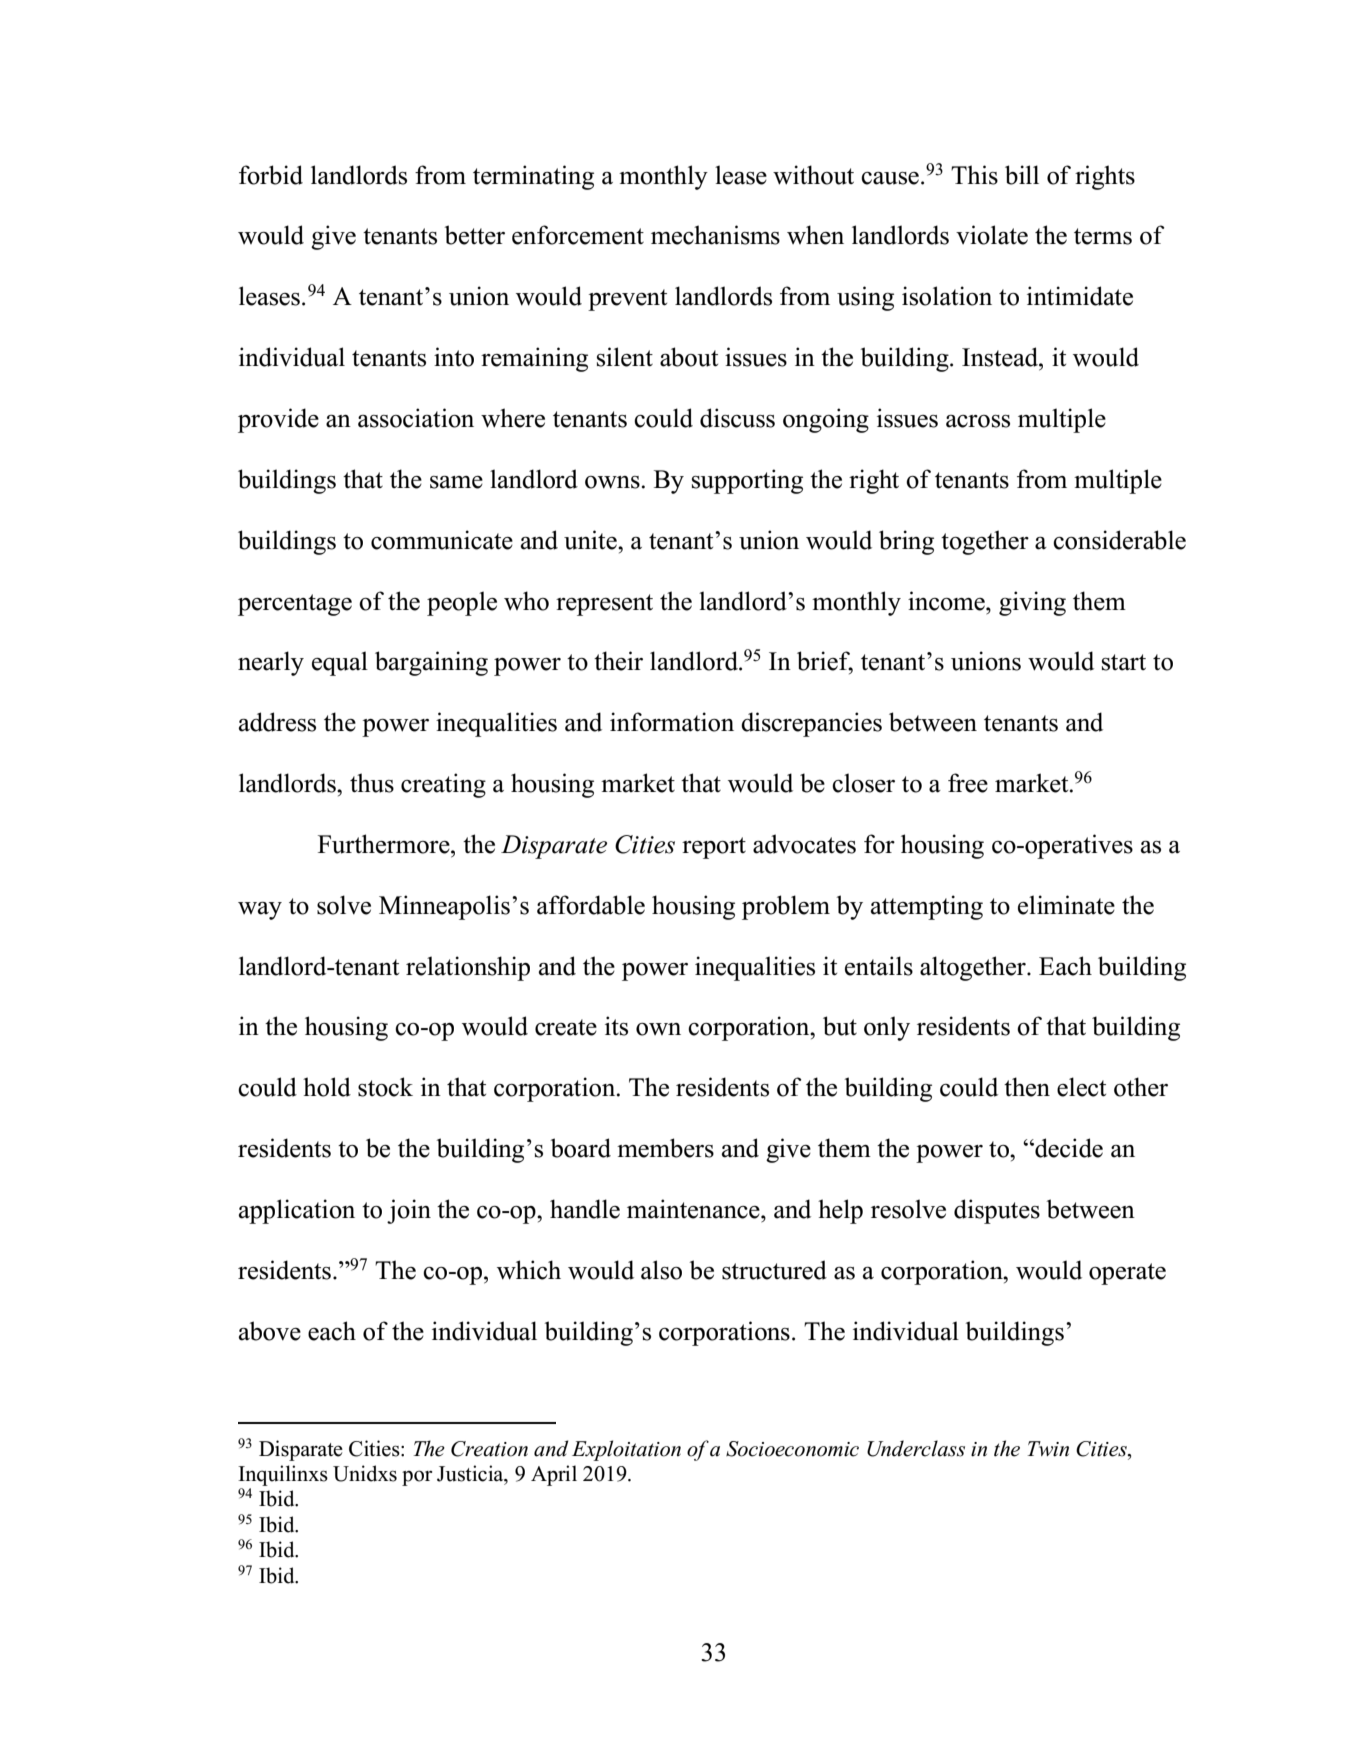 The height and width of the screenshot is (1746, 1349). Describe the element at coordinates (271, 175) in the screenshot. I see `forbid` at that location.
